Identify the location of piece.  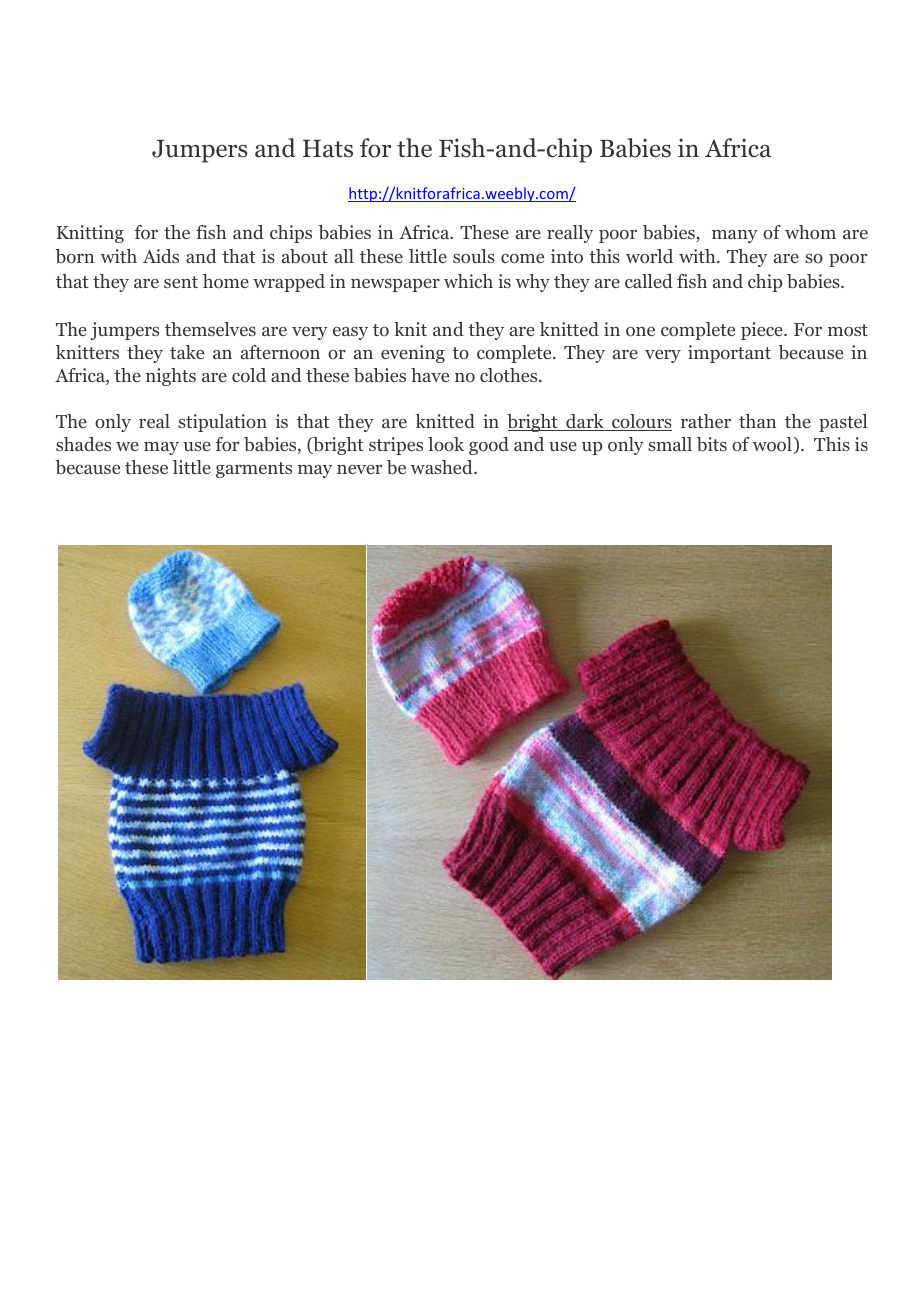
(763, 331).
